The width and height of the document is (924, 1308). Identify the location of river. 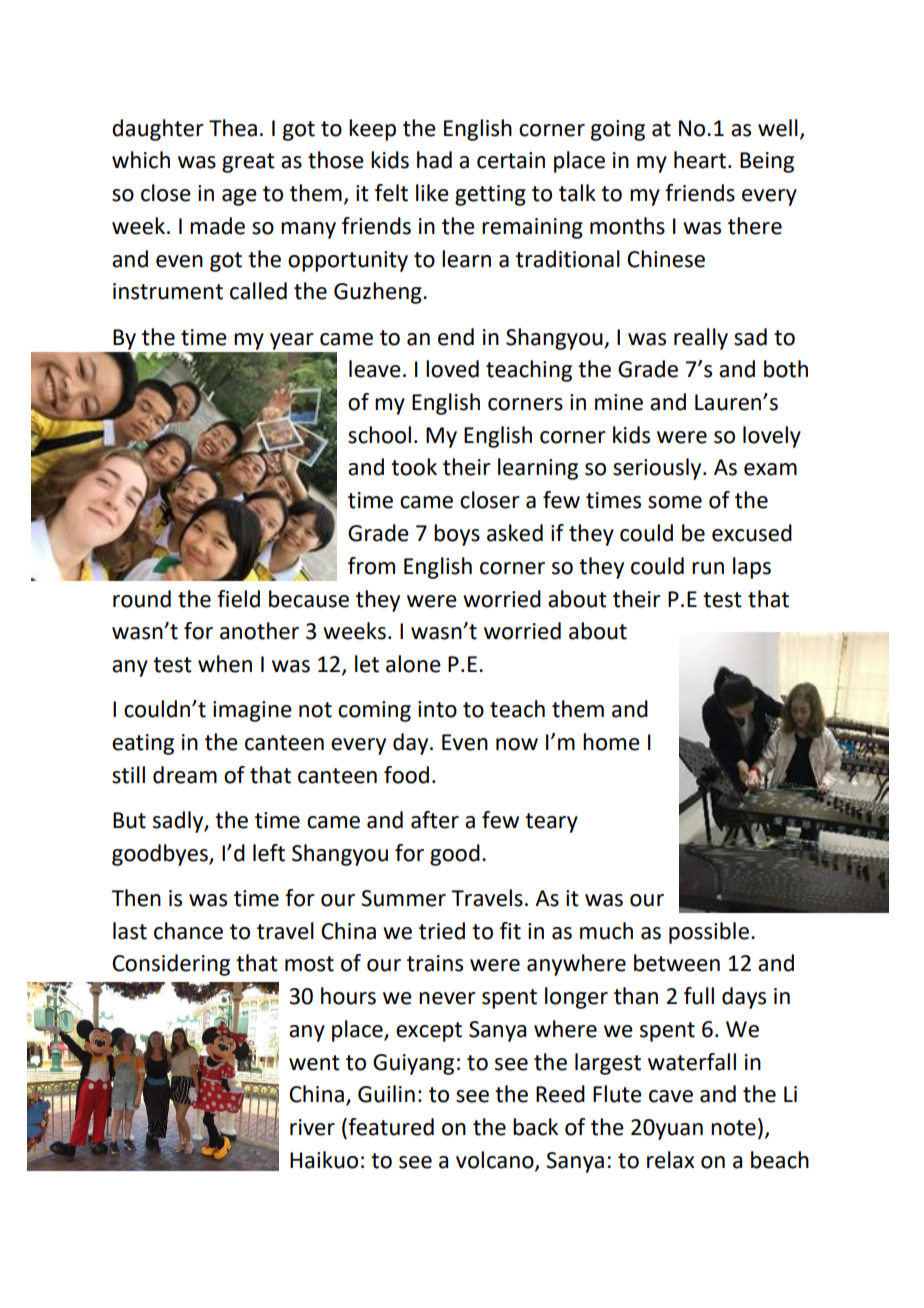
(312, 1127).
